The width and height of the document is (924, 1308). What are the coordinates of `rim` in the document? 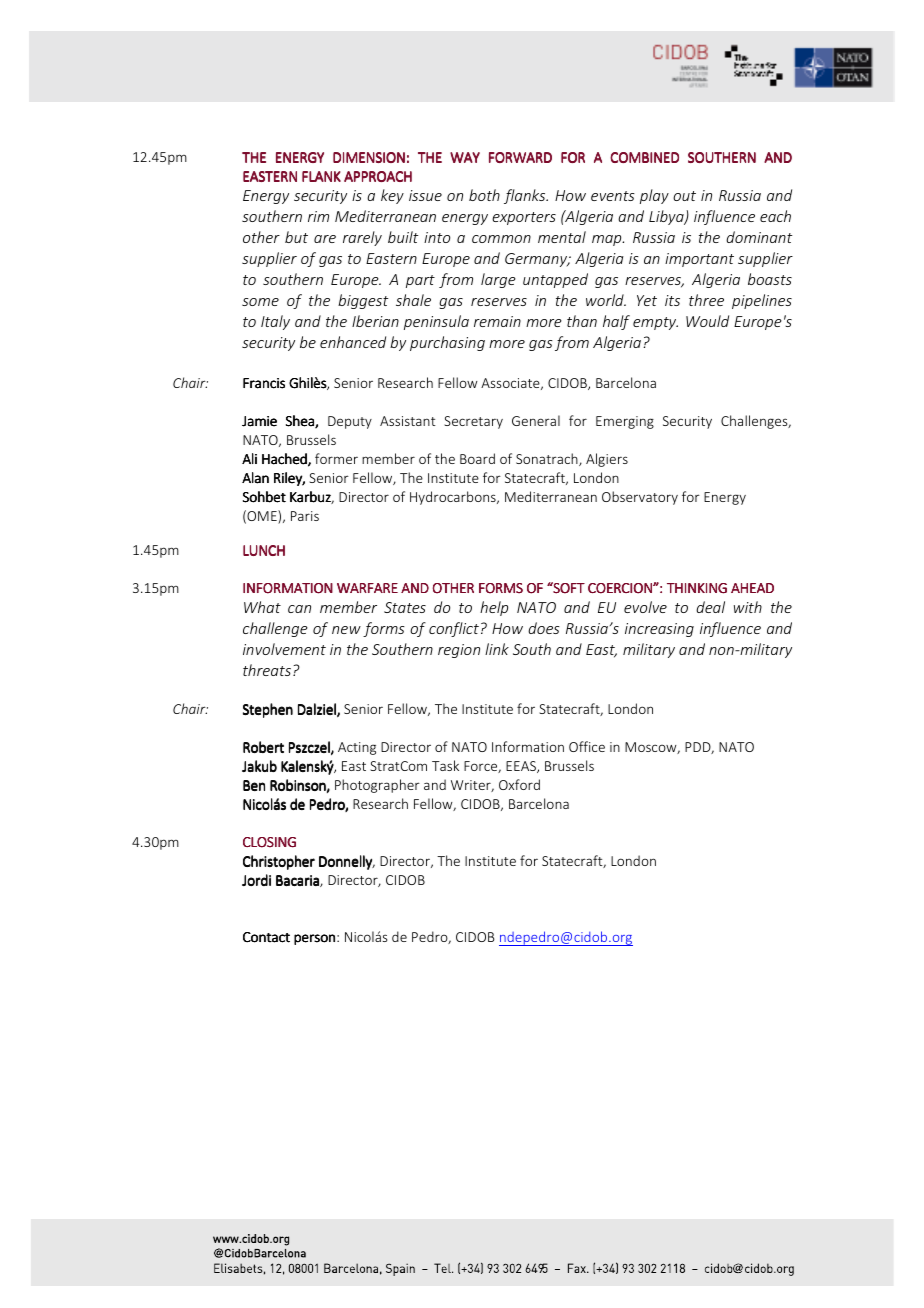 It's located at (318, 216).
